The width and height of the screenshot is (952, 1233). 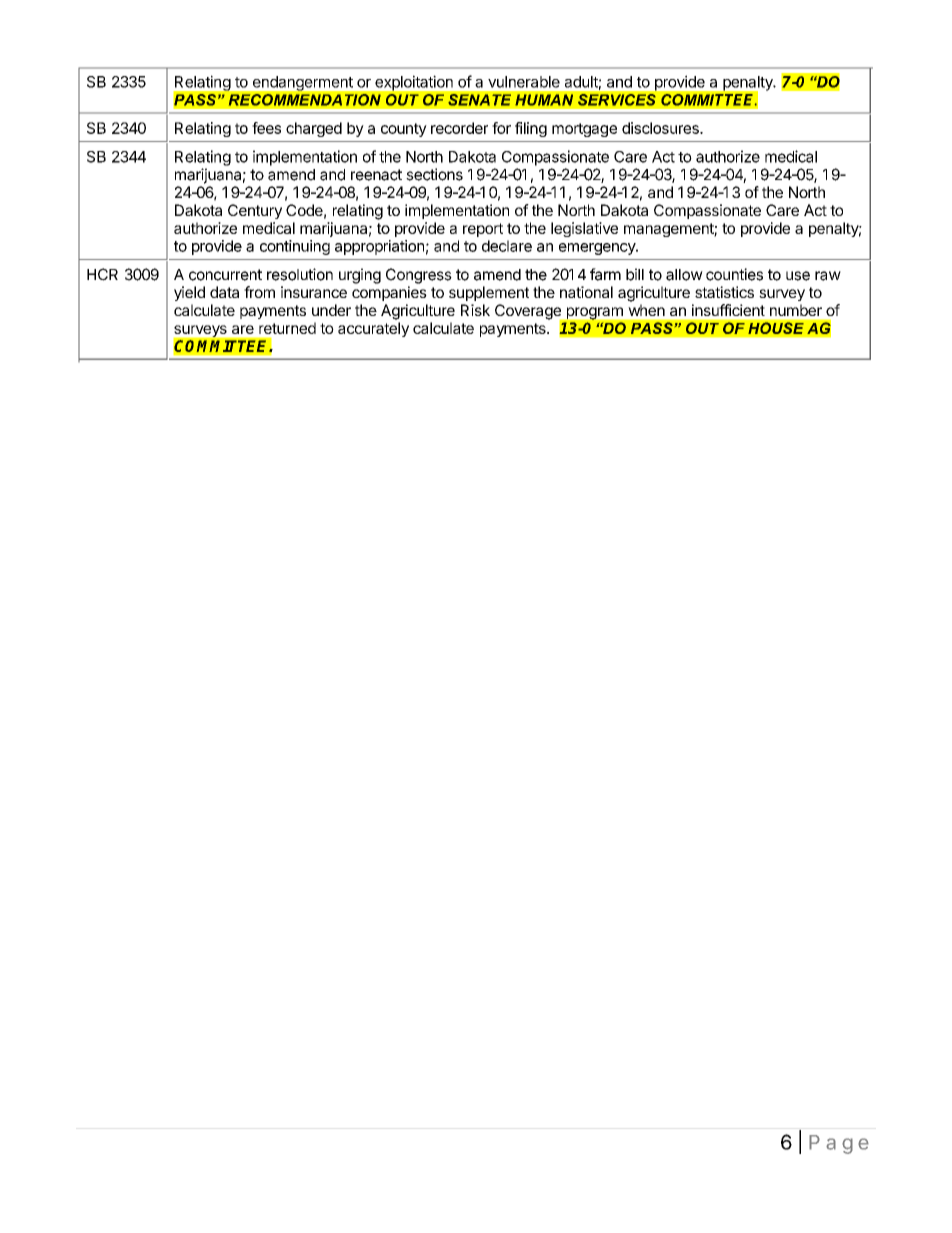 I want to click on reenact, so click(x=376, y=175).
